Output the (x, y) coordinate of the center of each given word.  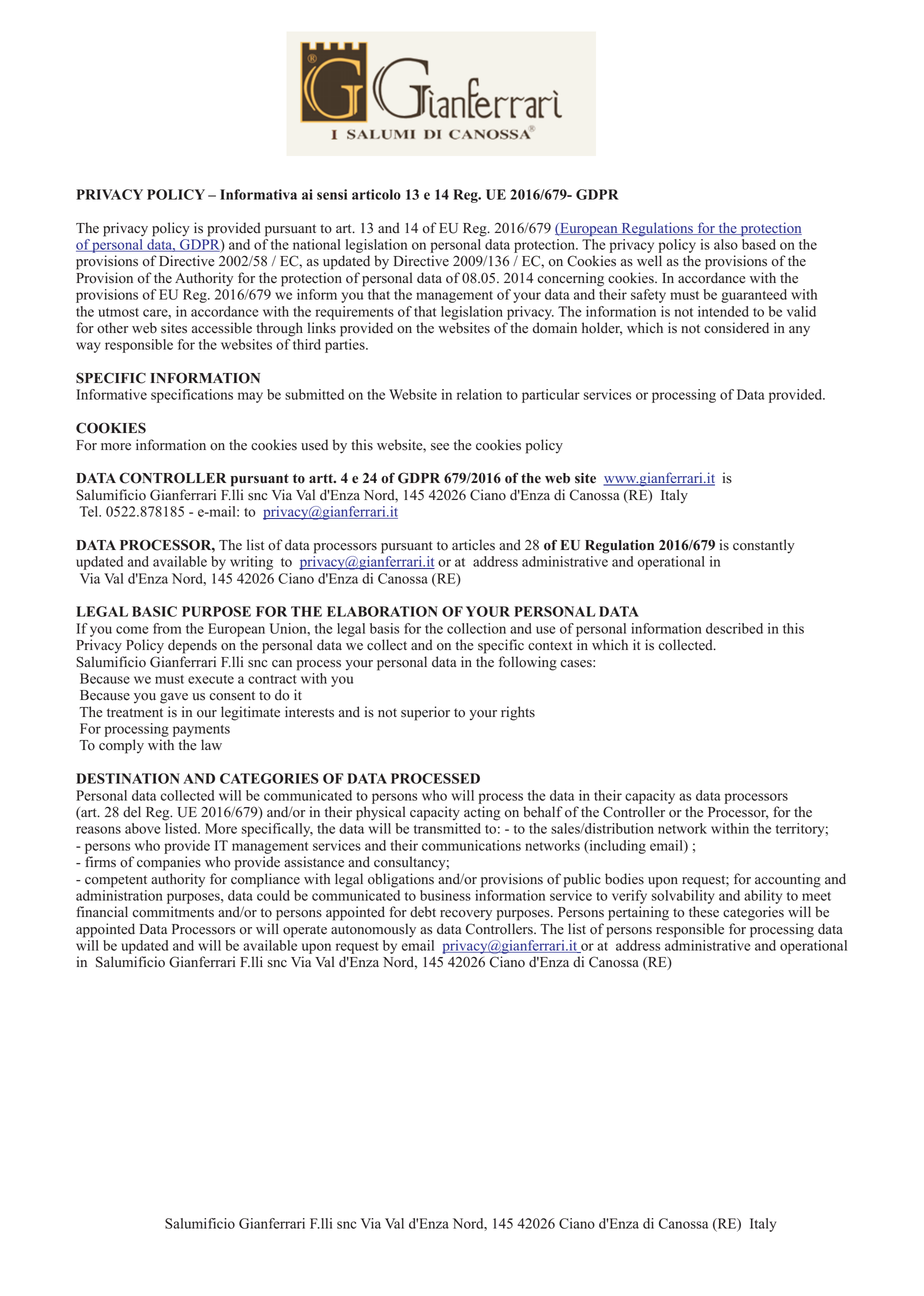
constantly (764, 546)
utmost (118, 312)
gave (174, 698)
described (734, 628)
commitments (173, 912)
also (726, 244)
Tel (90, 511)
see (440, 447)
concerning (570, 279)
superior (425, 713)
